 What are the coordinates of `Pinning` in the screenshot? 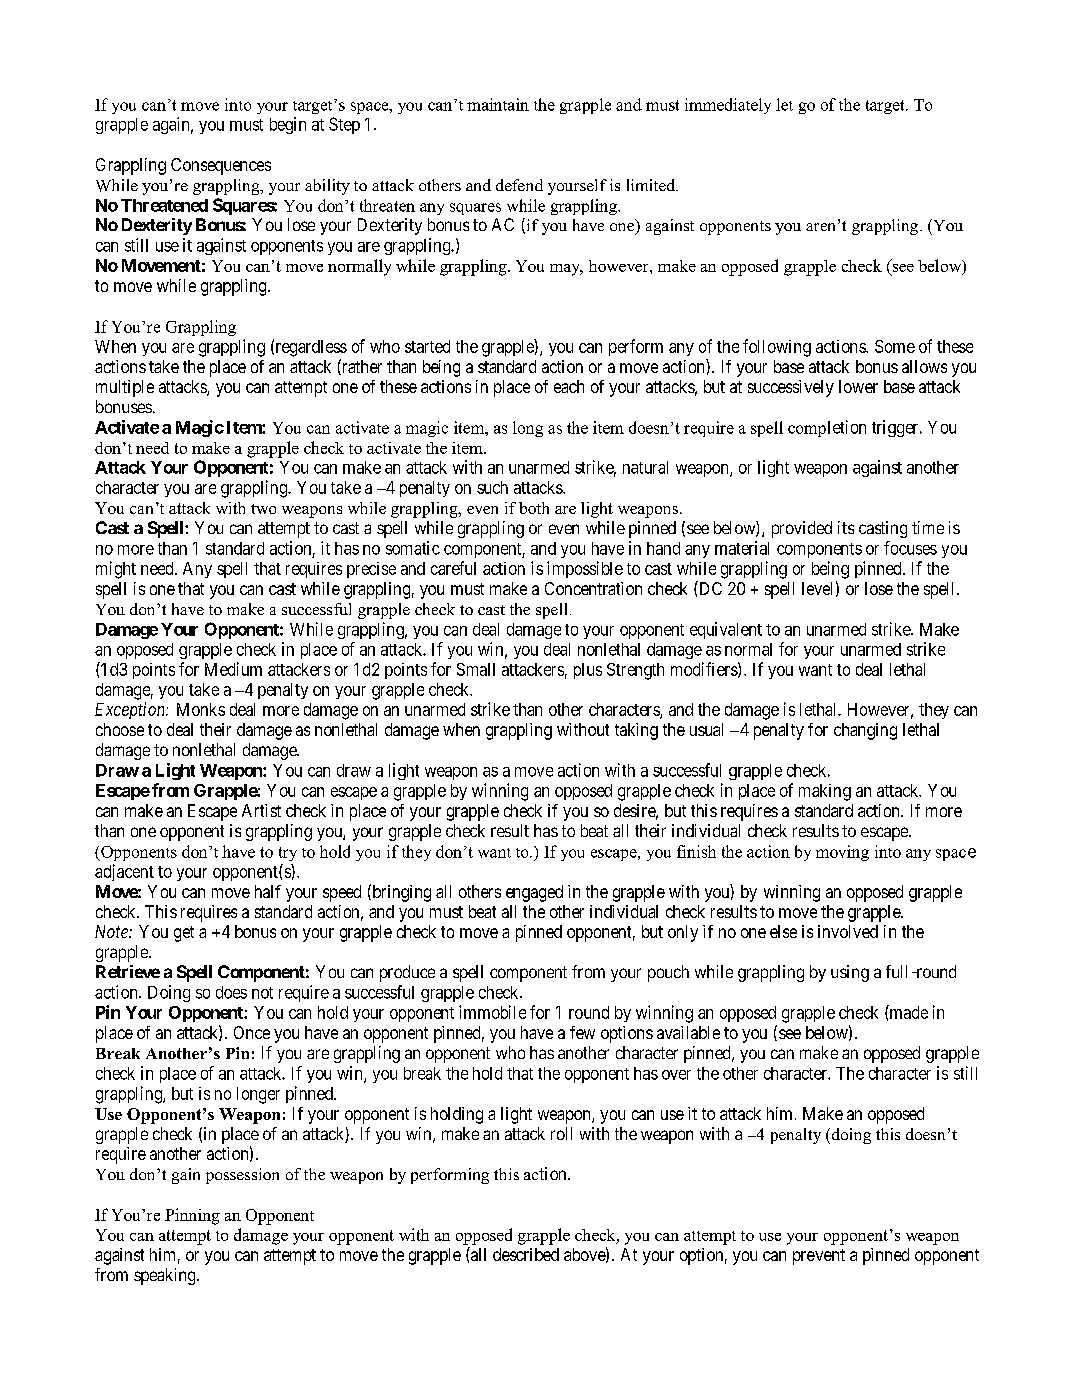 It's located at (192, 1216).
